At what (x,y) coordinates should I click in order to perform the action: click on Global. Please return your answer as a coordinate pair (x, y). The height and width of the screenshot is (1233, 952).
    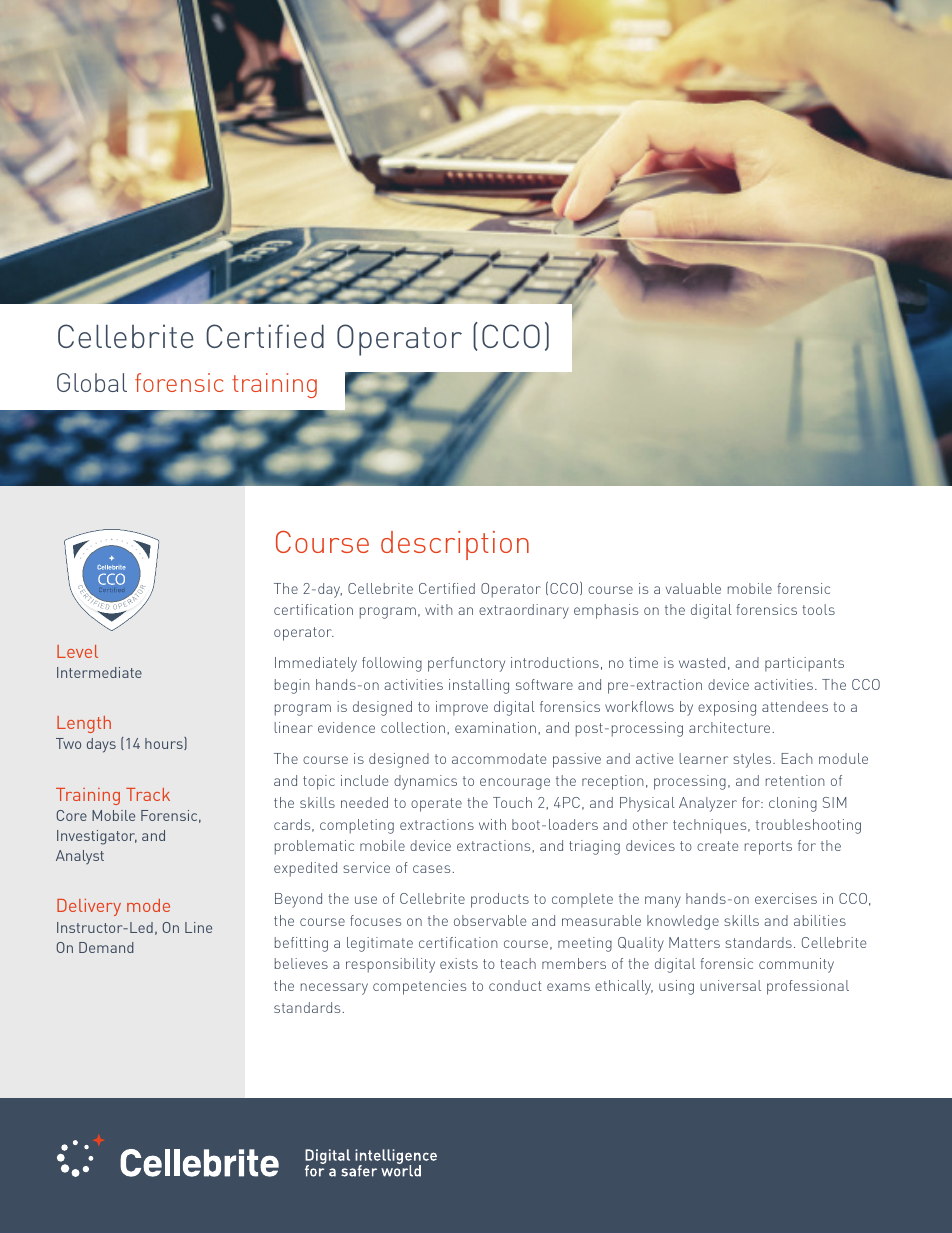
    Looking at the image, I should click on (92, 382).
